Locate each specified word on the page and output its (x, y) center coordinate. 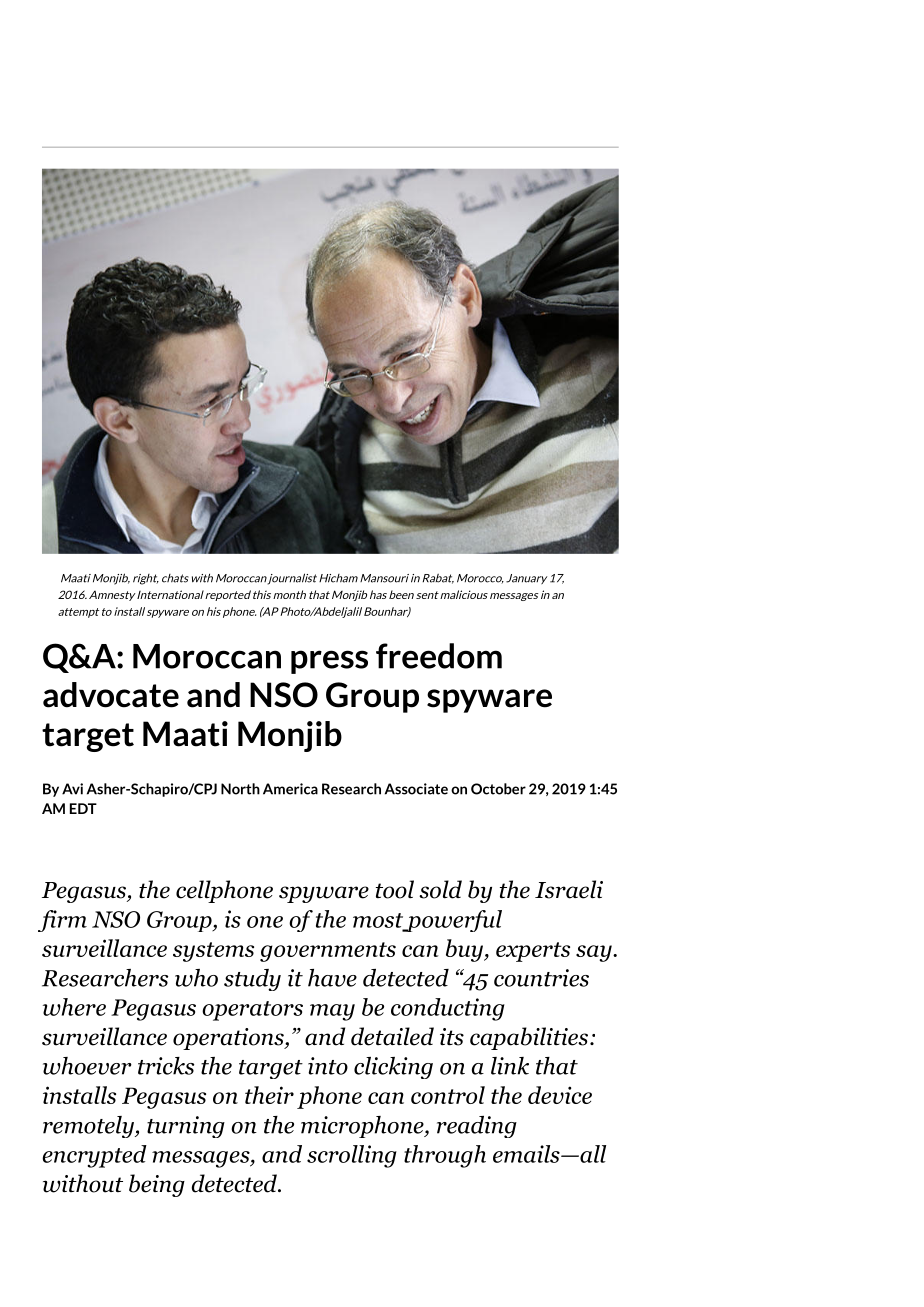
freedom (439, 656)
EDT (83, 808)
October (498, 789)
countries (541, 978)
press (329, 662)
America (290, 789)
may (332, 1012)
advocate (111, 695)
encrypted (94, 1156)
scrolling (352, 1156)
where (74, 1007)
